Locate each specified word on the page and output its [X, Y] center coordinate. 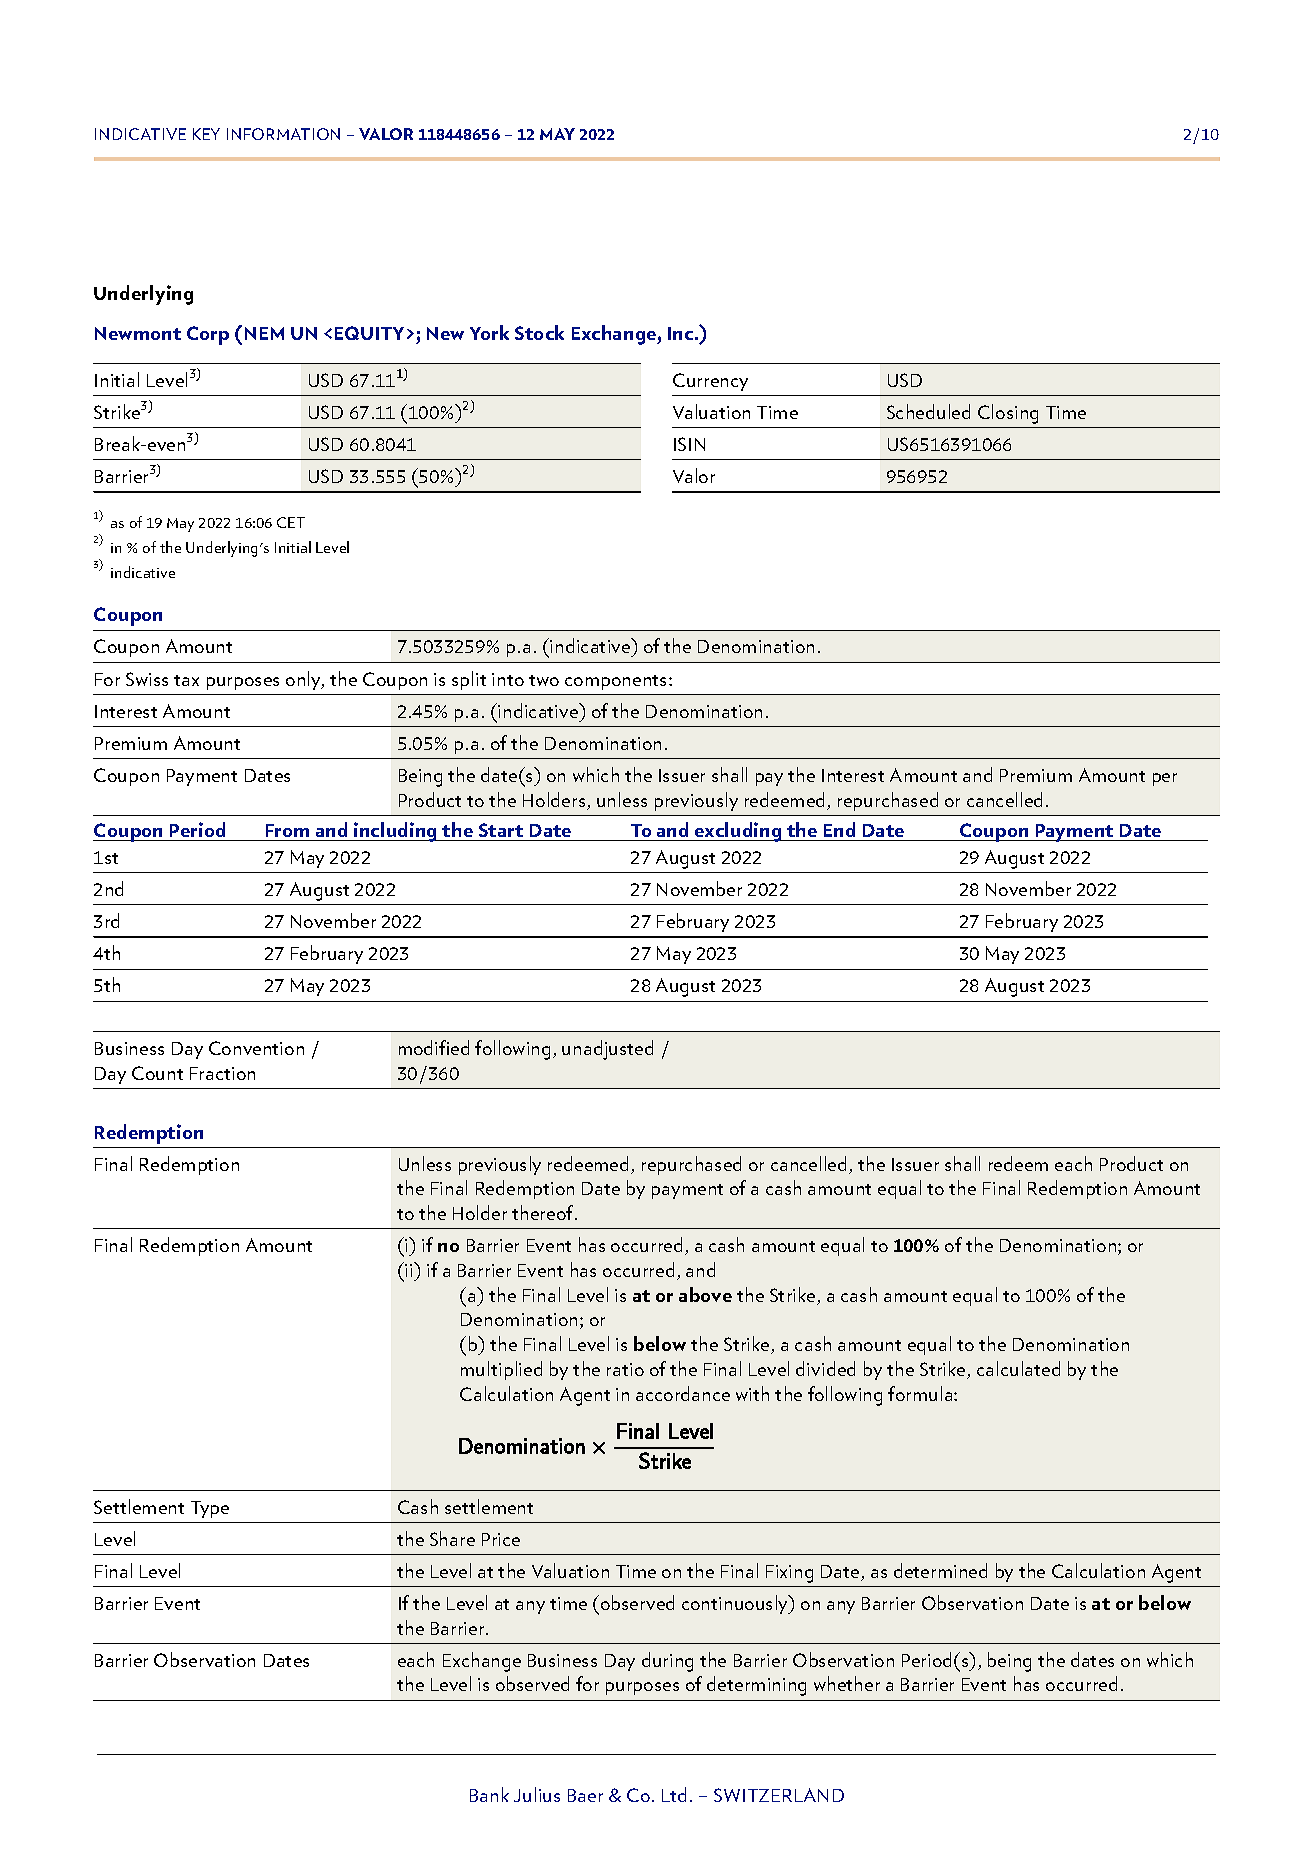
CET [291, 522]
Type [210, 1509]
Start [501, 830]
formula [921, 1393]
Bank [489, 1794]
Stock [539, 332]
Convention [256, 1048]
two [544, 680]
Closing [1008, 414]
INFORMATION [283, 134]
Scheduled [928, 411]
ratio [625, 1369]
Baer [585, 1795]
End [839, 829]
